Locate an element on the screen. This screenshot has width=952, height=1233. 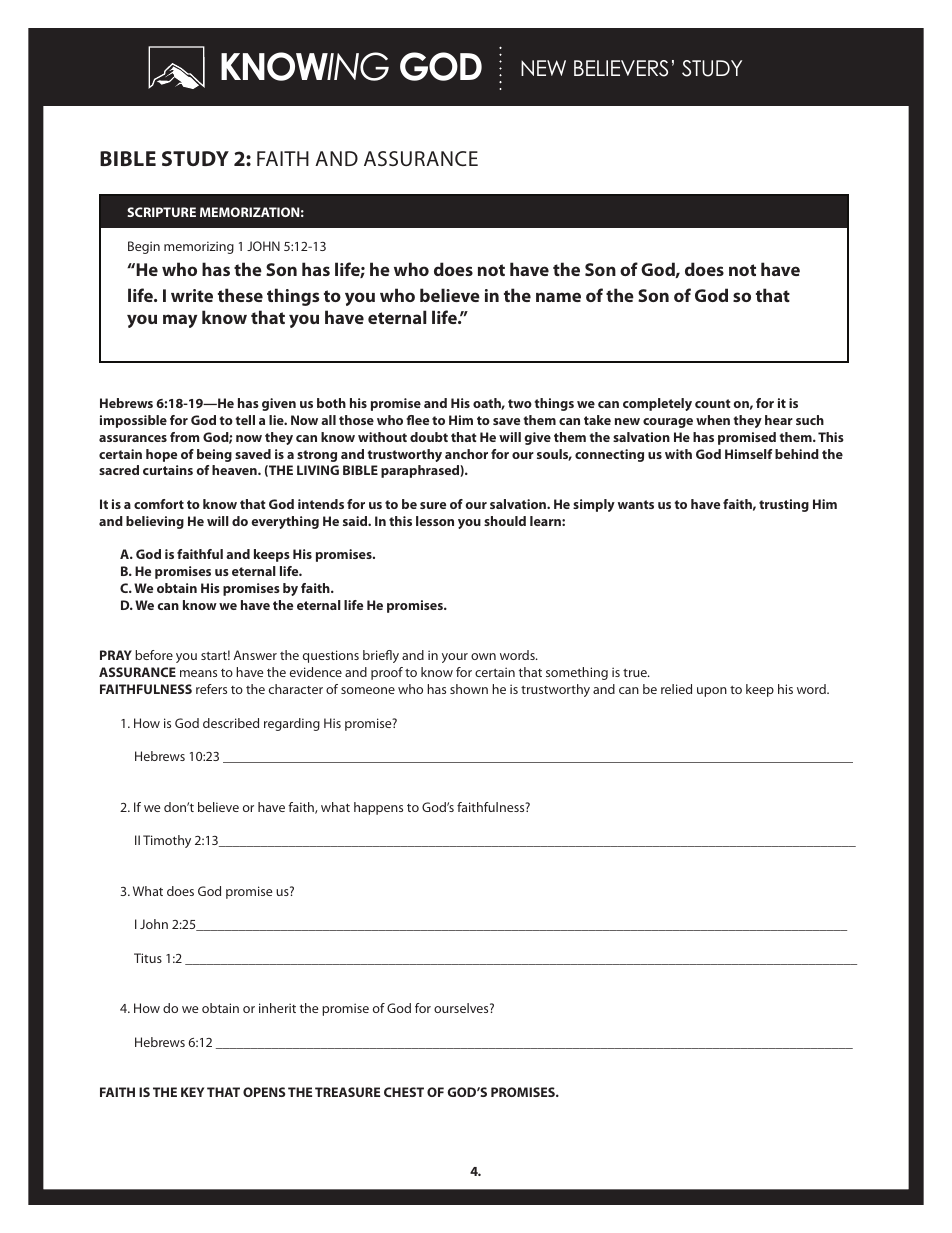
count is located at coordinates (713, 403).
